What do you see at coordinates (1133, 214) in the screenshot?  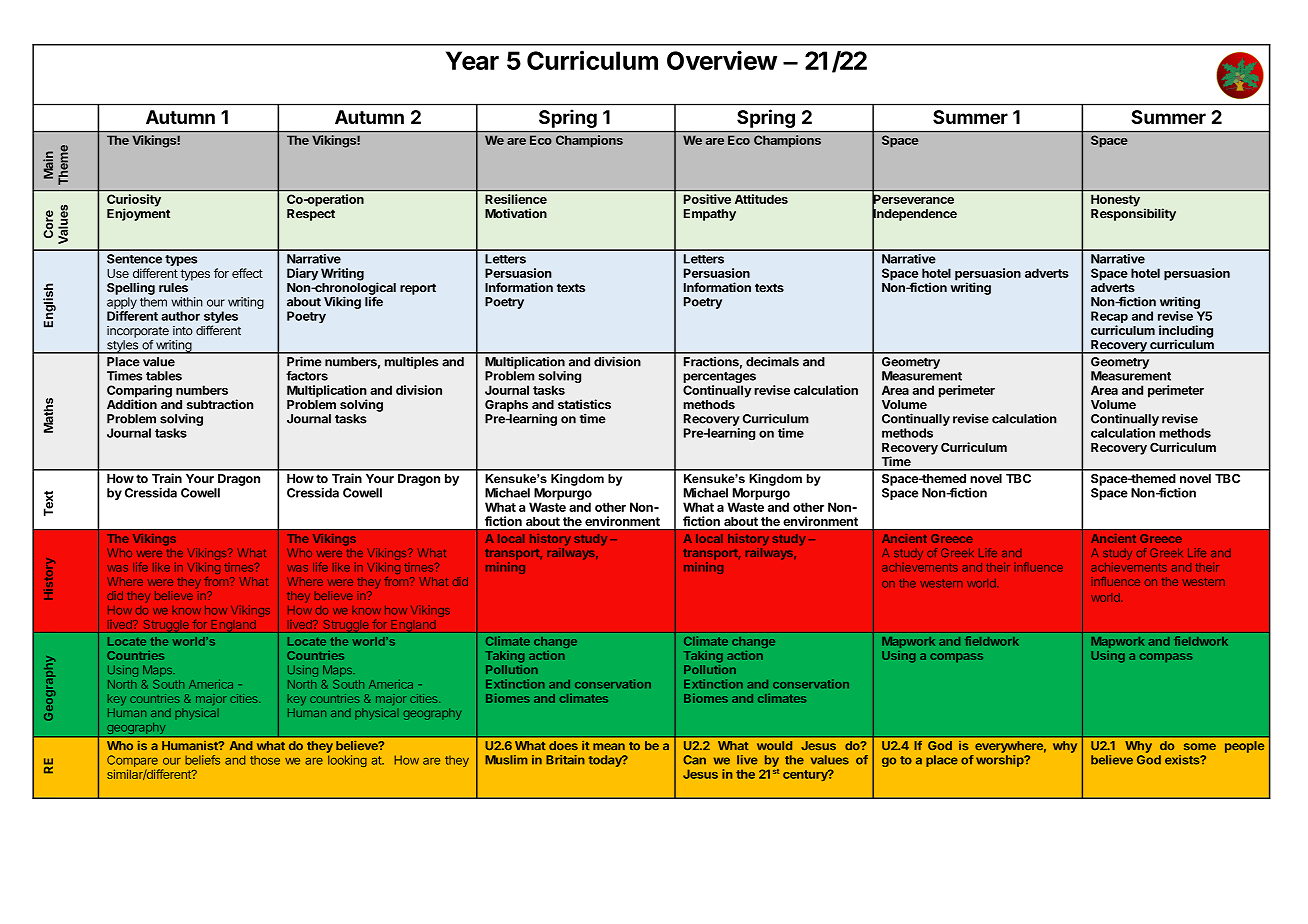 I see `Responsibility` at bounding box center [1133, 214].
